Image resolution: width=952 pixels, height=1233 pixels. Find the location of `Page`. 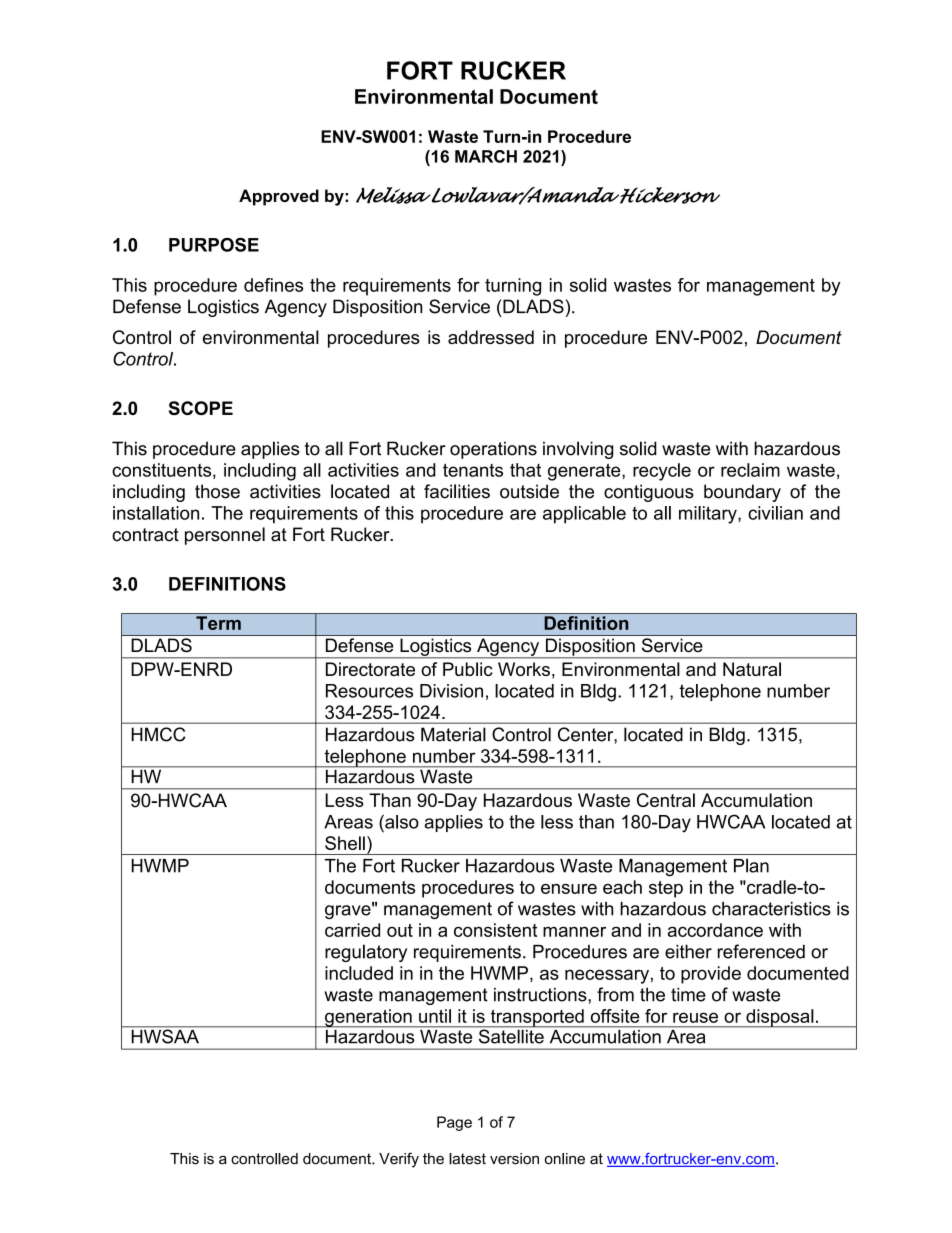

Page is located at coordinates (454, 1123).
